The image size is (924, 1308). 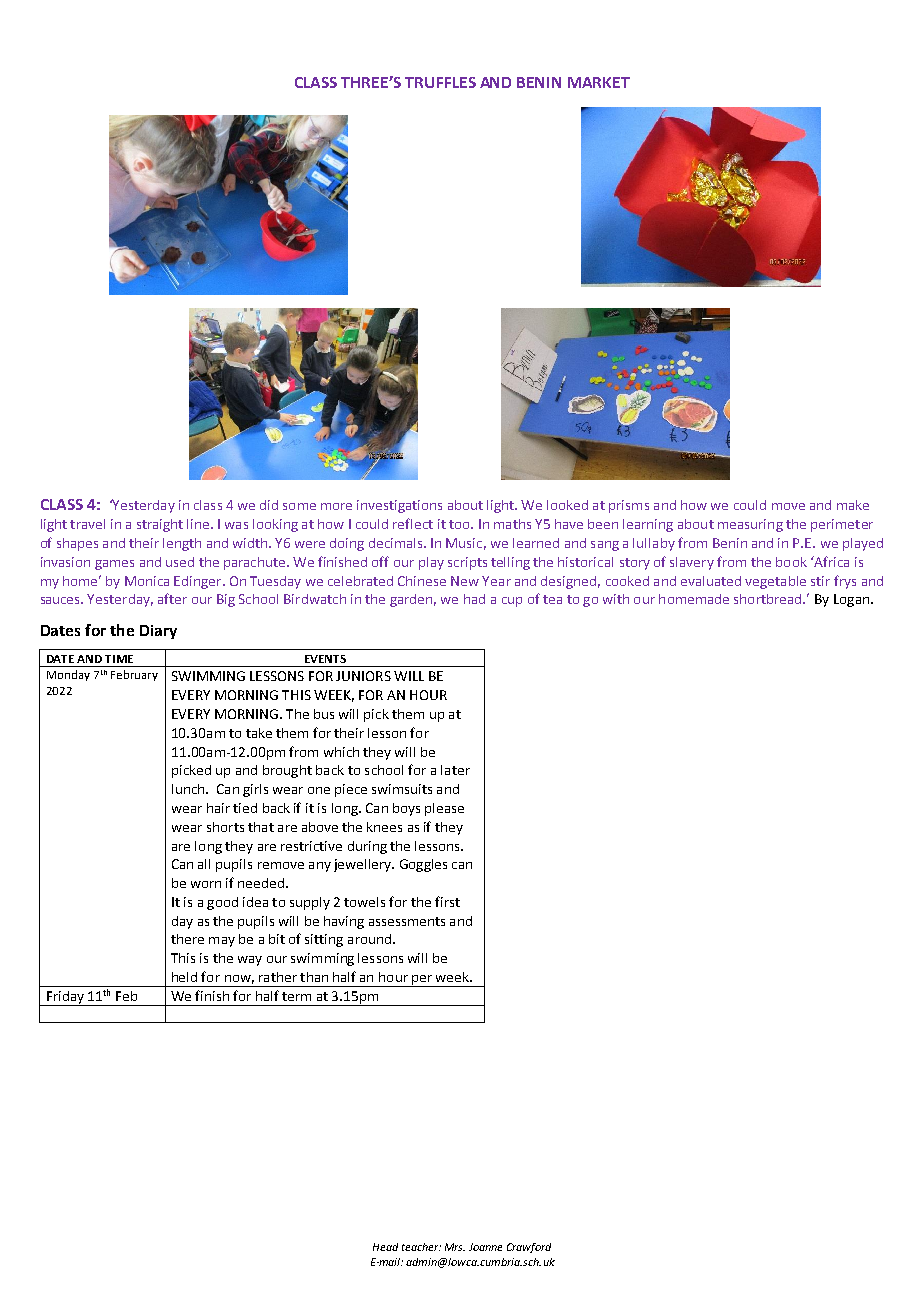 What do you see at coordinates (853, 505) in the page?
I see `make` at bounding box center [853, 505].
